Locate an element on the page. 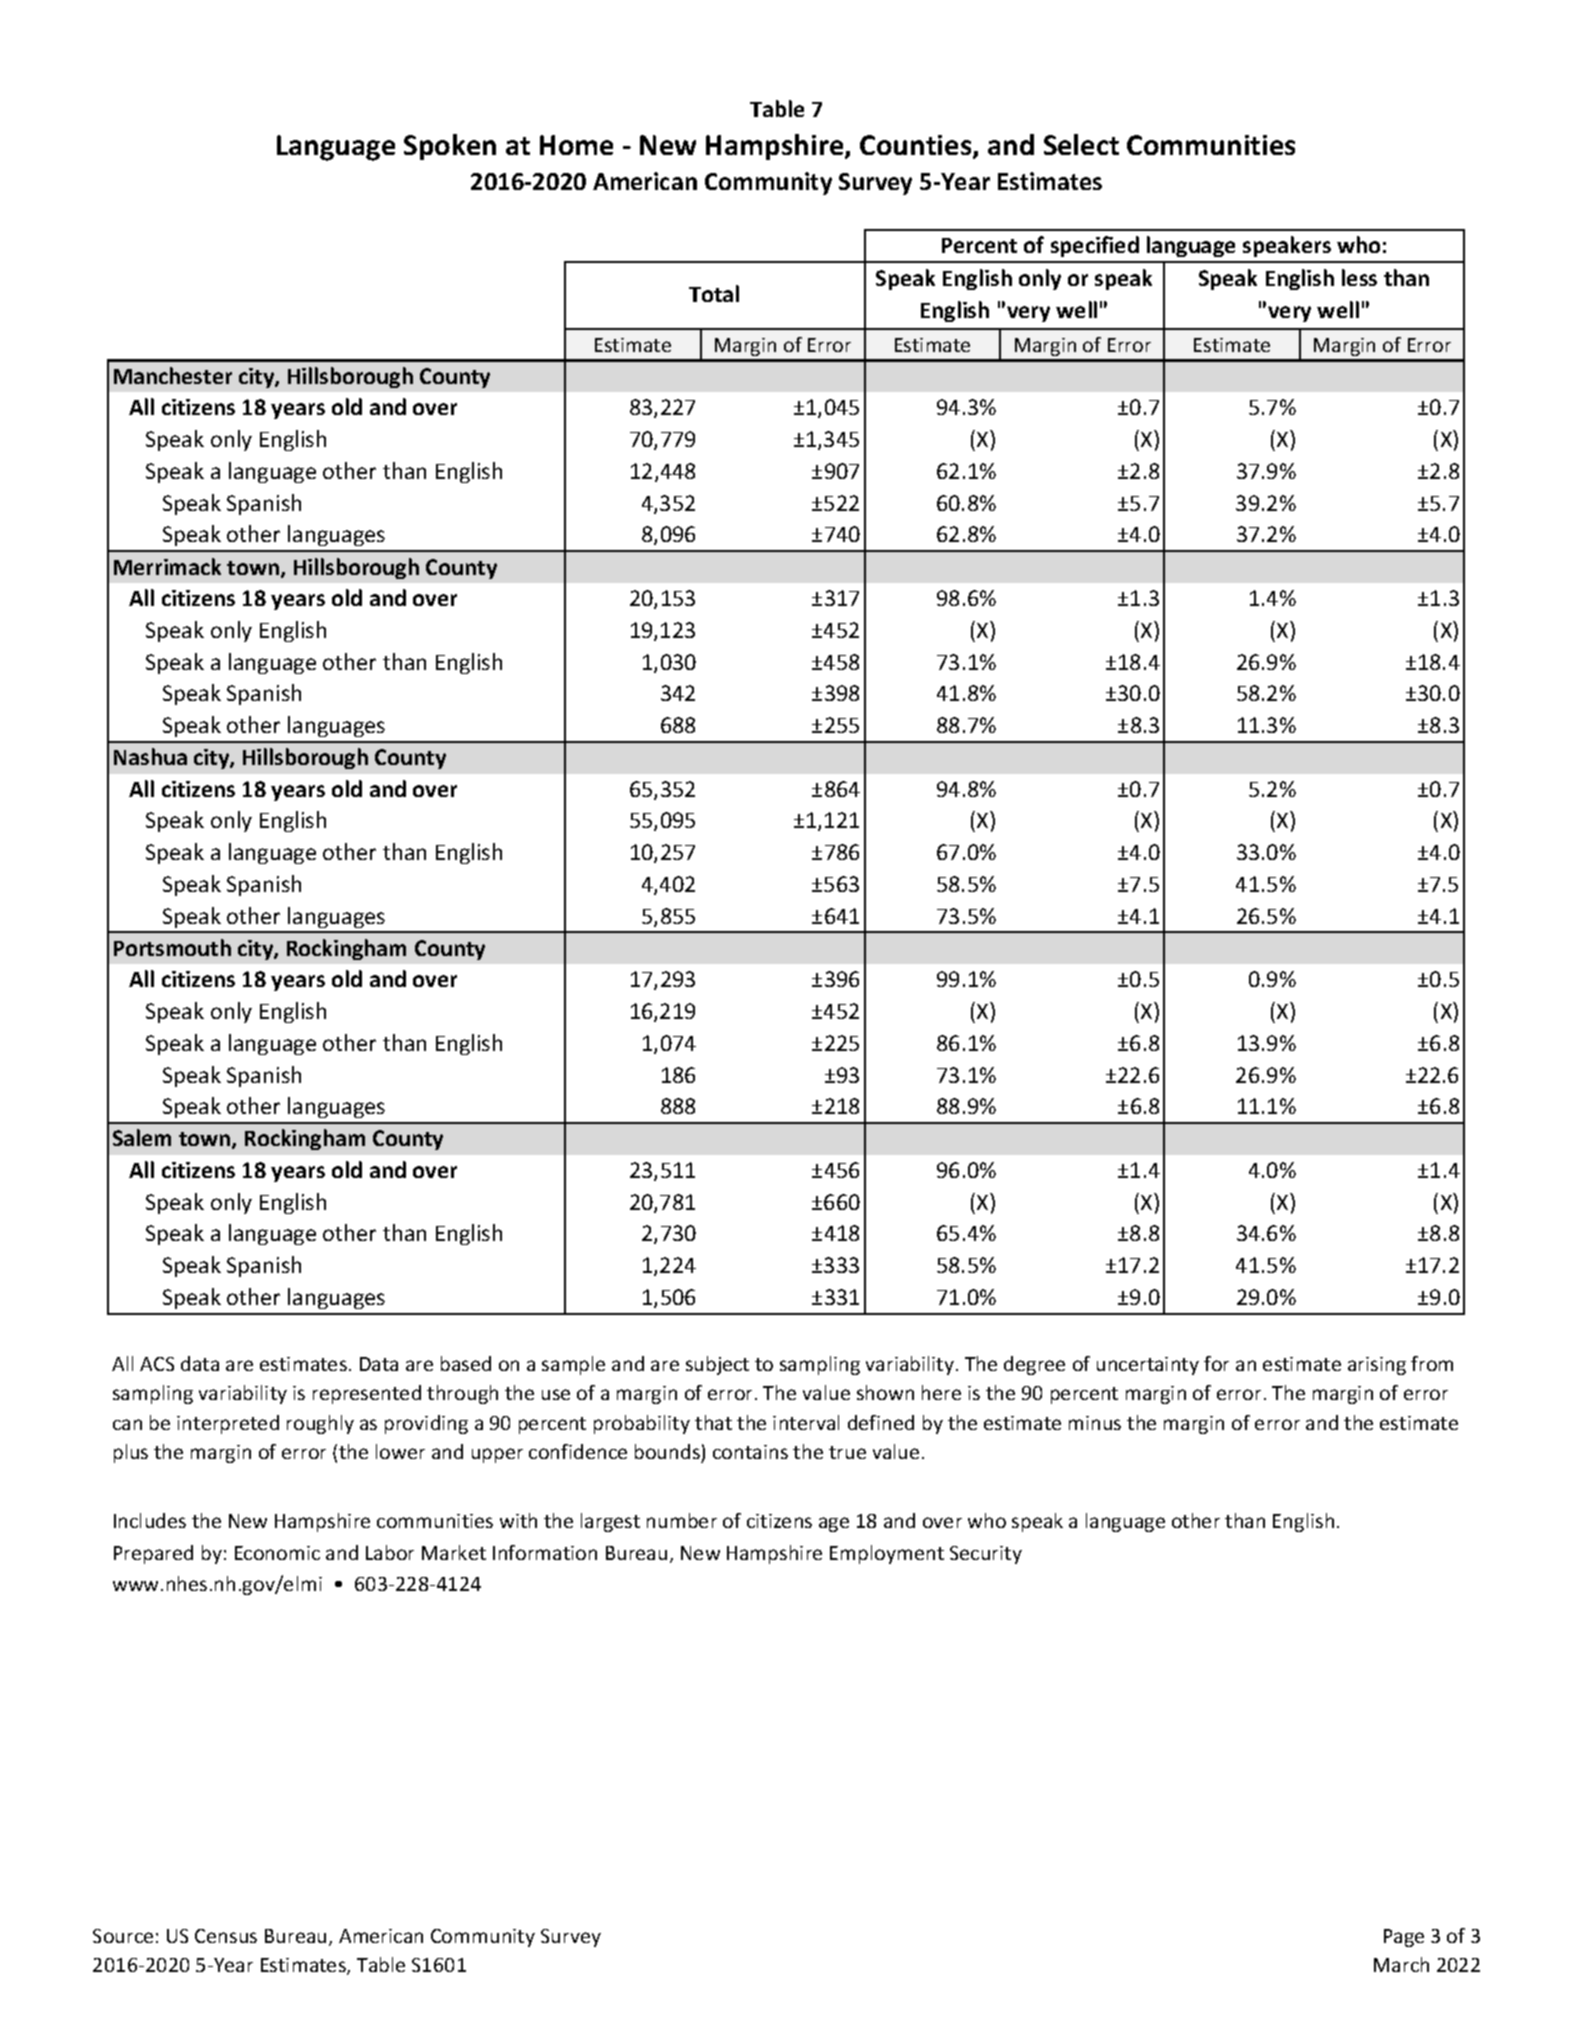 The width and height of the document is (1574, 2036). Employment is located at coordinates (887, 1554).
